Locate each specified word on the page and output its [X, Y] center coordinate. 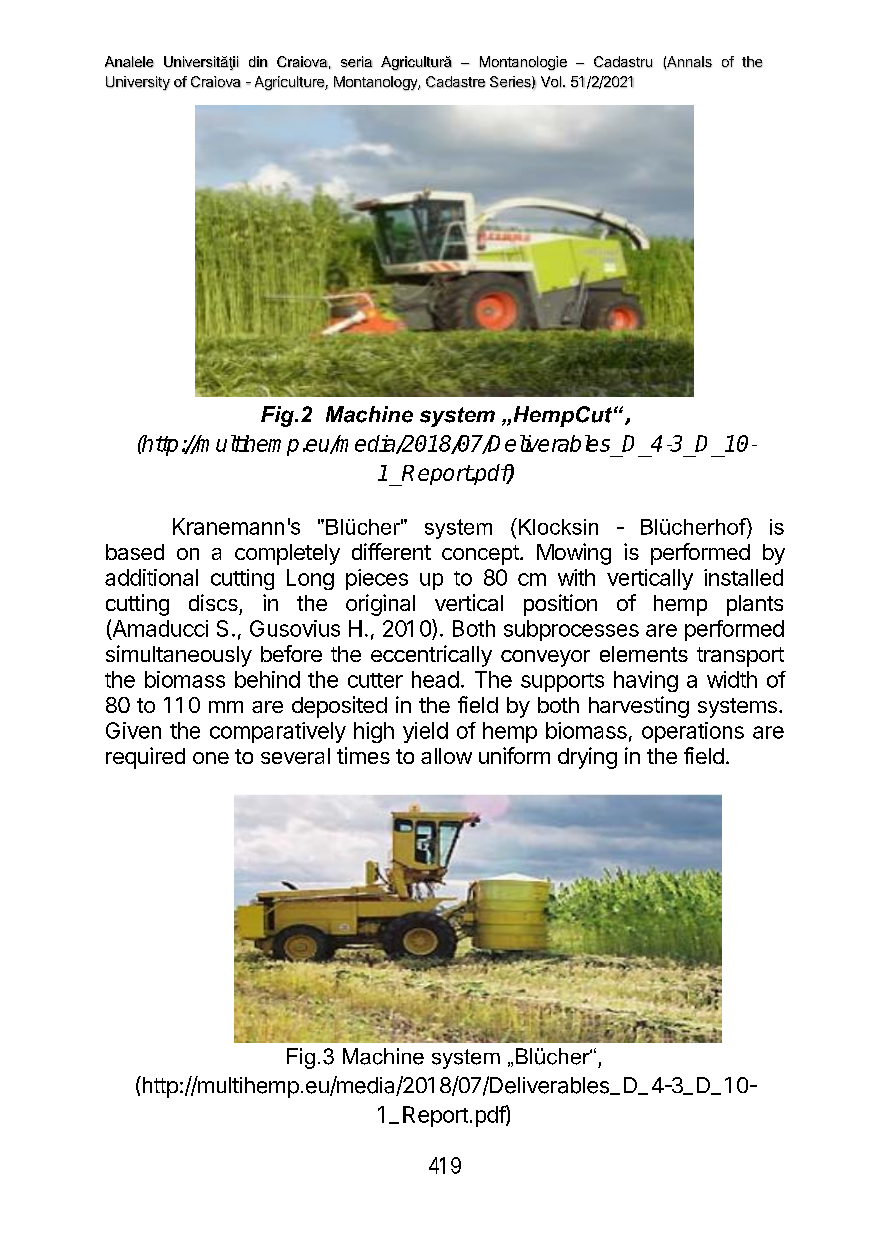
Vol [551, 82]
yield [425, 732]
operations [693, 732]
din [258, 62]
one [211, 758]
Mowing [574, 554]
